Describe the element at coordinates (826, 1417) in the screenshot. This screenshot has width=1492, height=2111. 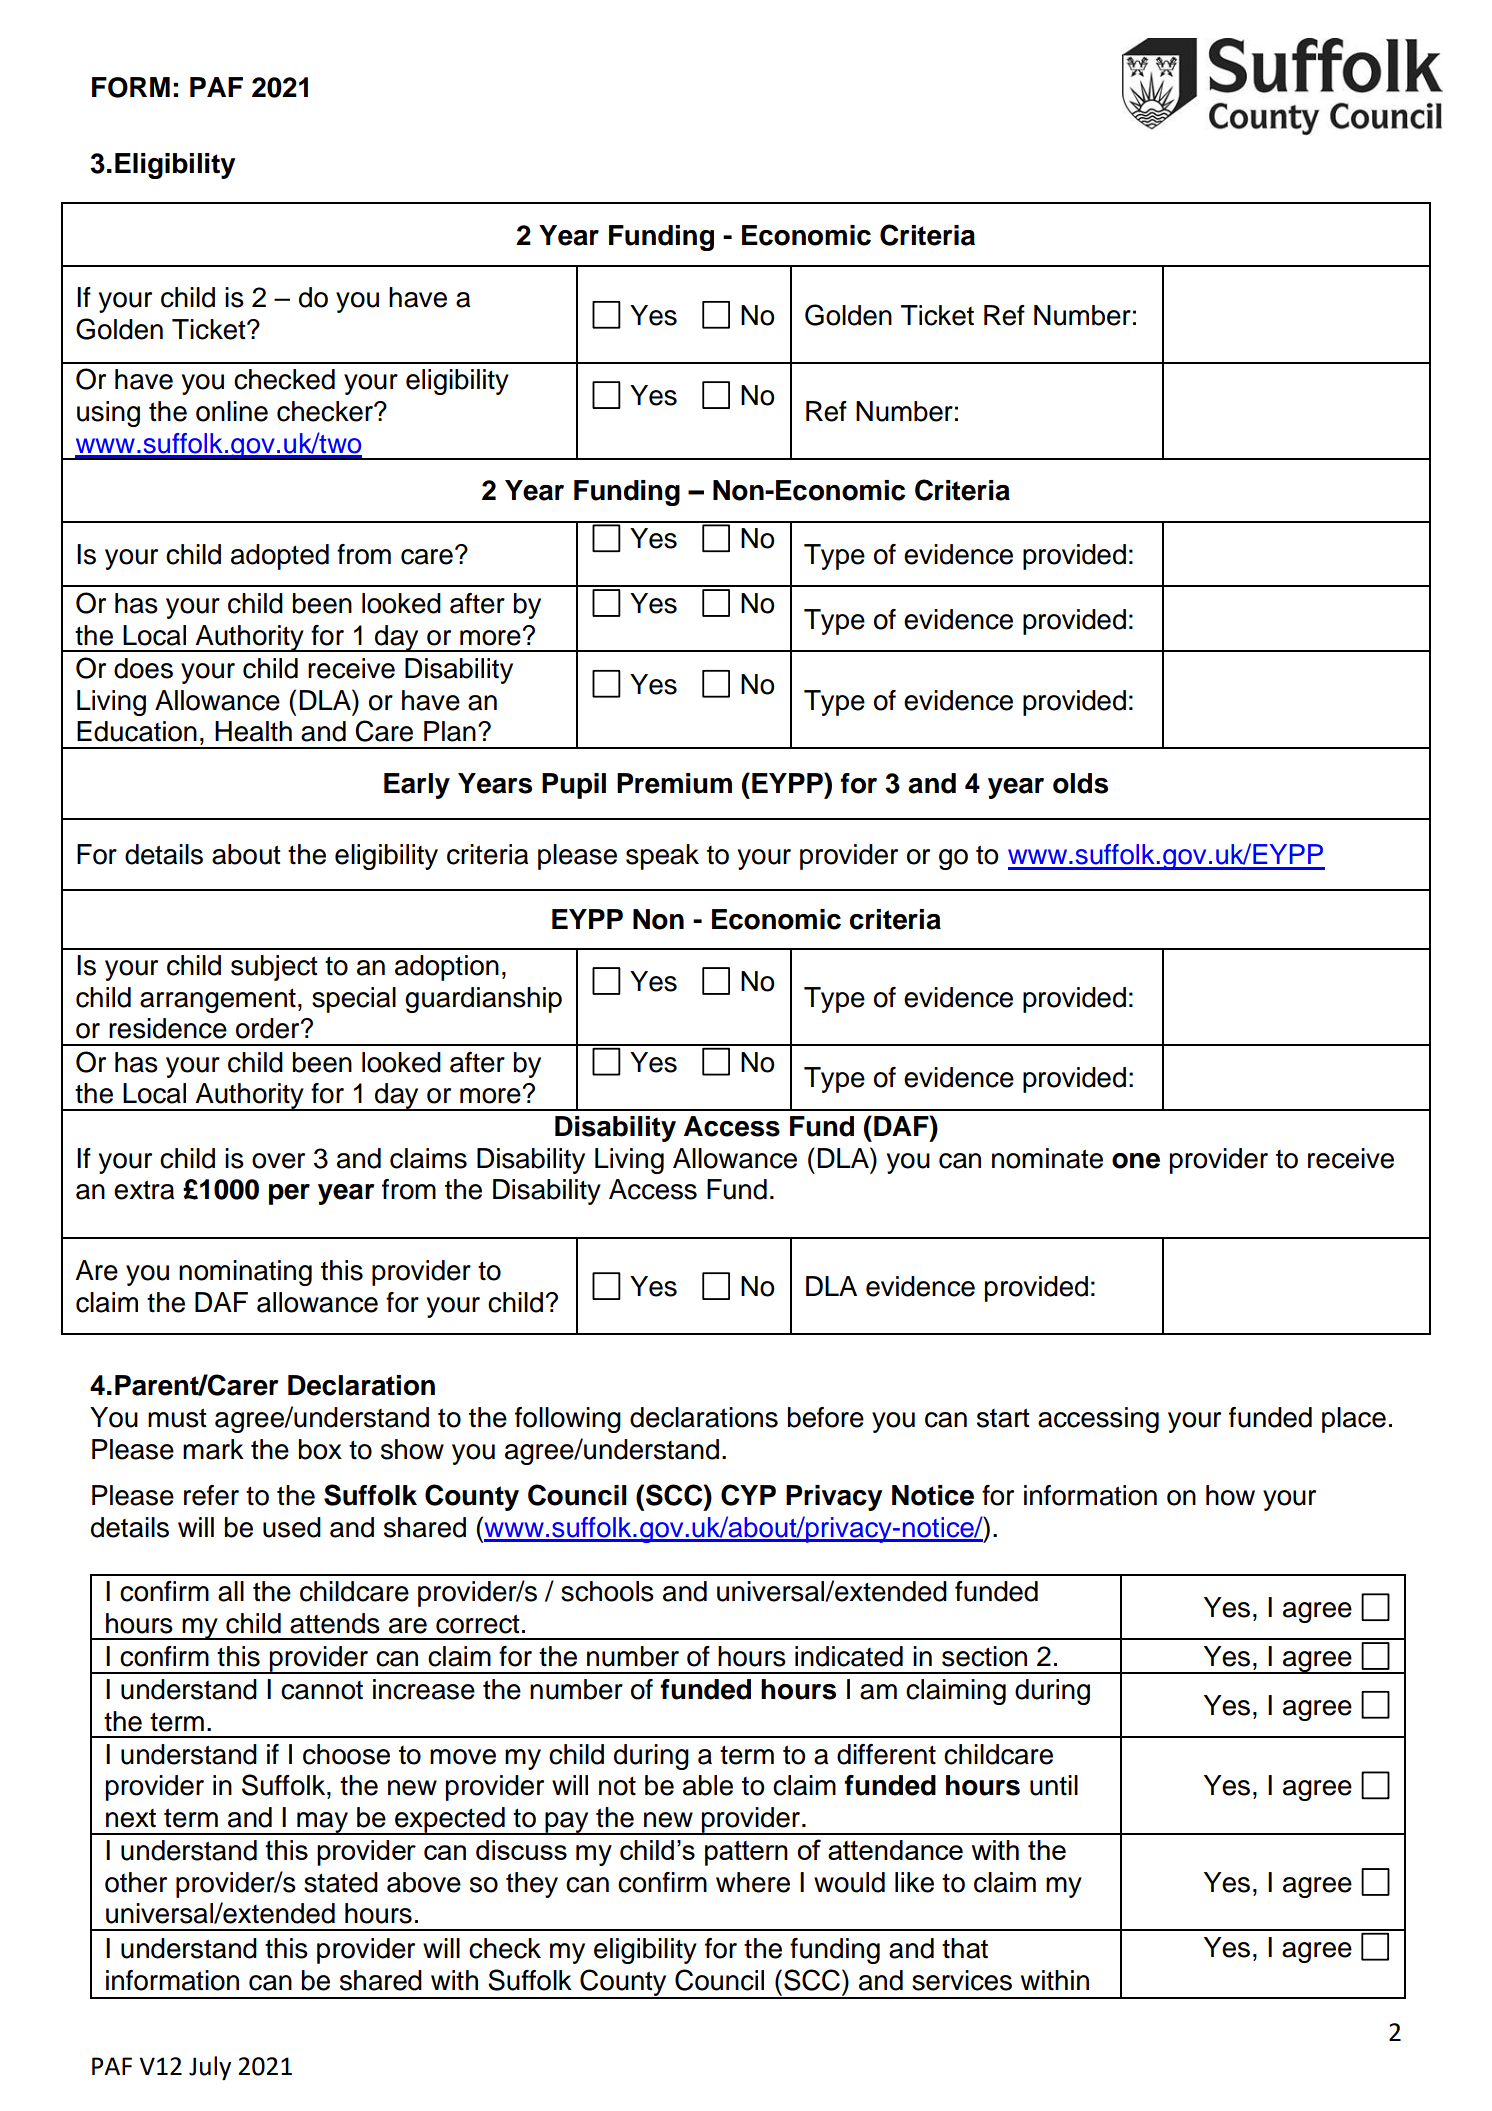
I see `before` at that location.
